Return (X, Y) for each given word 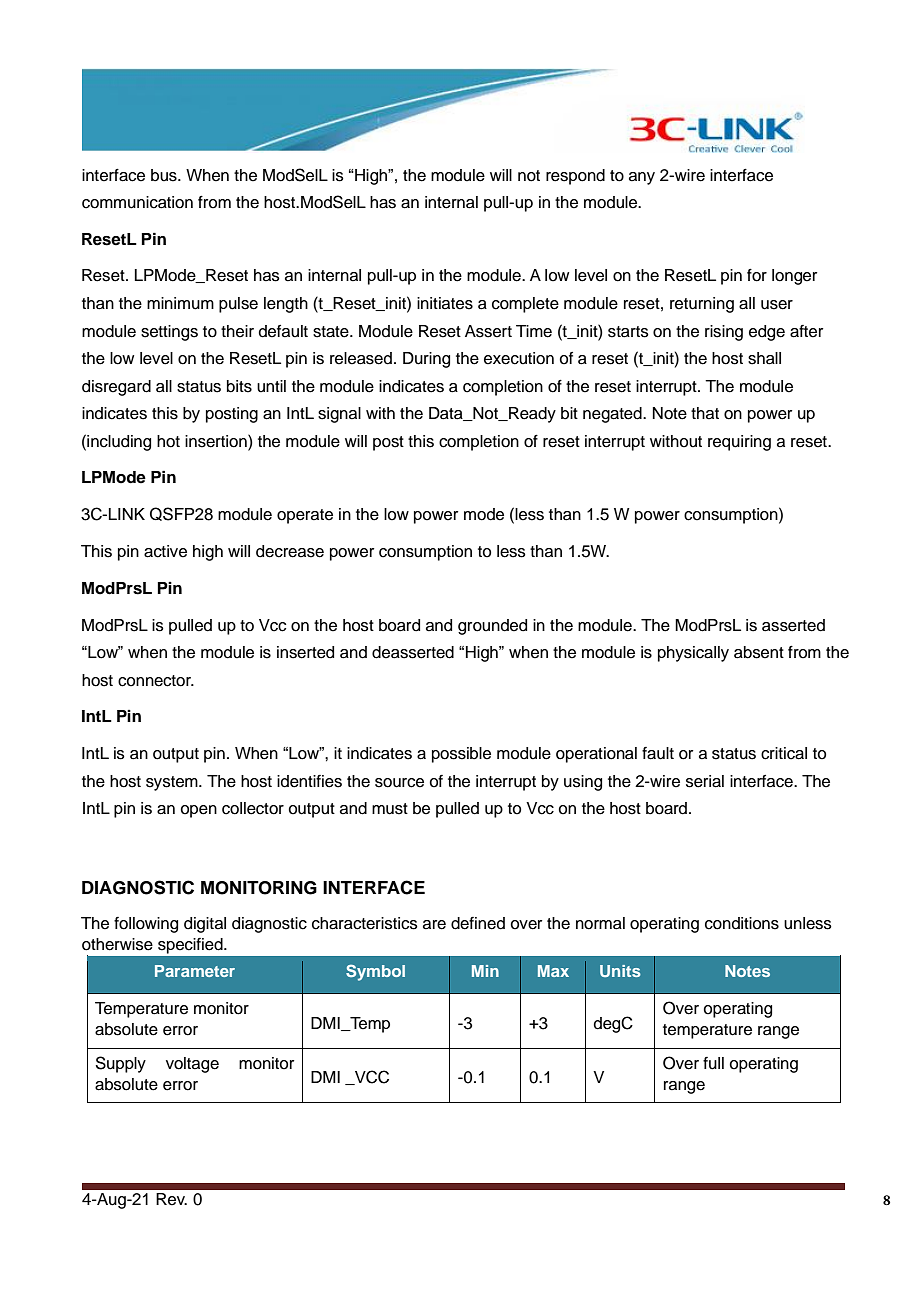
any (642, 178)
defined (478, 923)
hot (168, 441)
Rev (171, 1199)
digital (205, 925)
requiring (739, 443)
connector (155, 681)
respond (575, 177)
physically (693, 654)
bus (165, 175)
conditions (742, 923)
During (426, 360)
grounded (492, 627)
